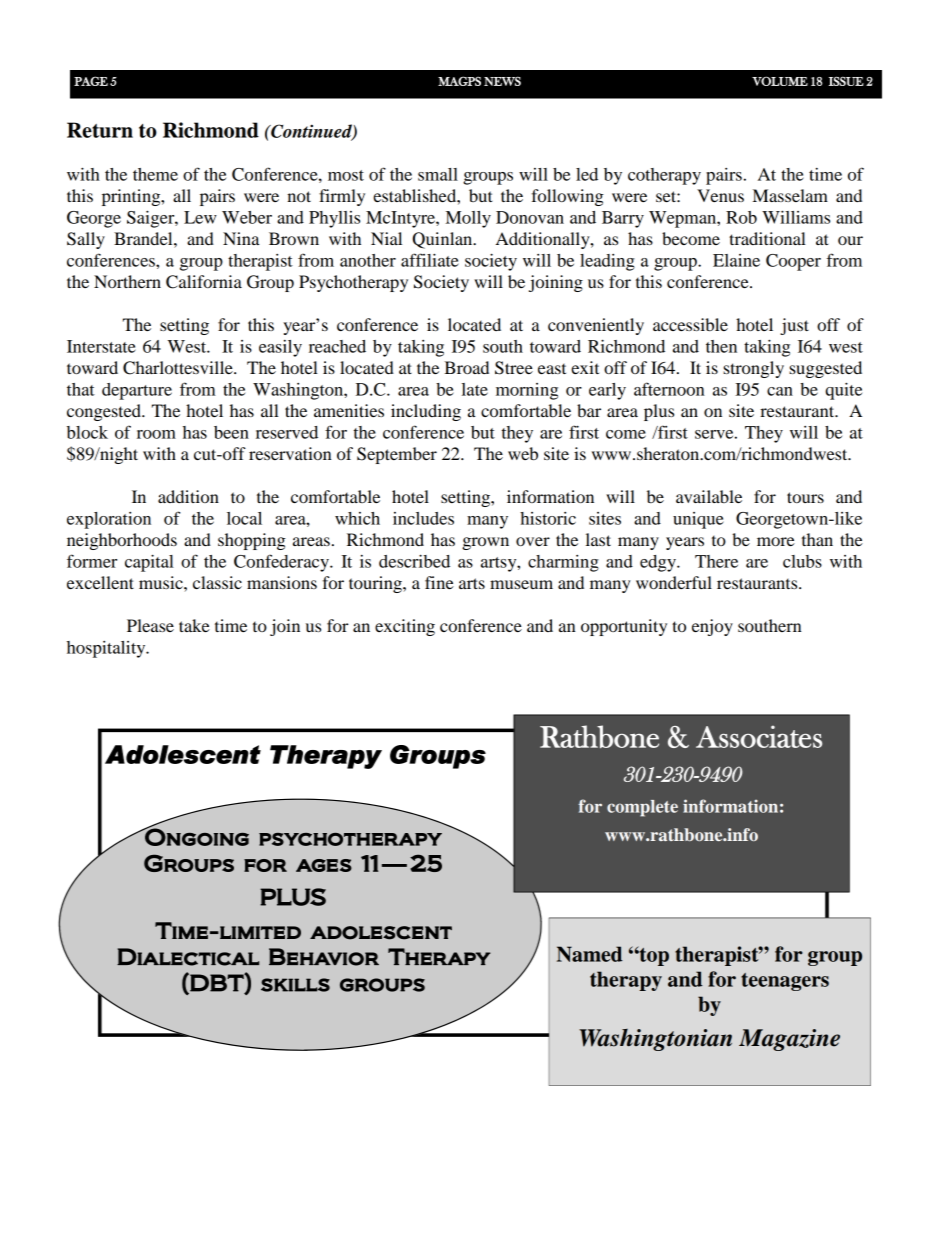 The height and width of the image is (1233, 952). Describe the element at coordinates (485, 543) in the image. I see `grown` at that location.
